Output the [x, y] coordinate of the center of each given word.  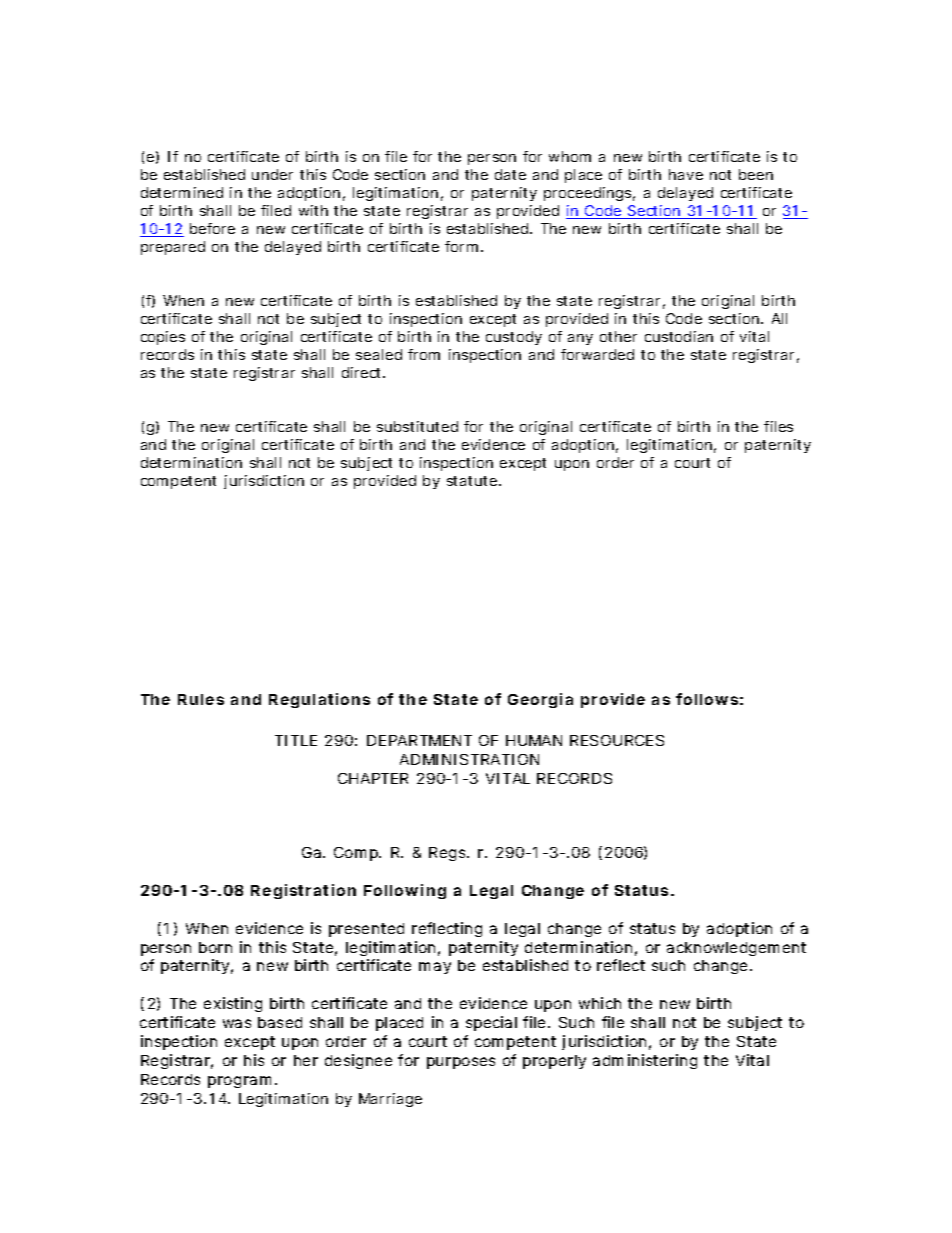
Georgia [540, 700]
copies [163, 338]
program [242, 1082]
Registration [303, 891]
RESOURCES [617, 740]
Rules [201, 699]
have [686, 174]
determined [182, 192]
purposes [461, 1063]
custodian [679, 336]
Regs [449, 854]
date [510, 174]
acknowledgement [736, 949]
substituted [417, 426]
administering [645, 1061]
